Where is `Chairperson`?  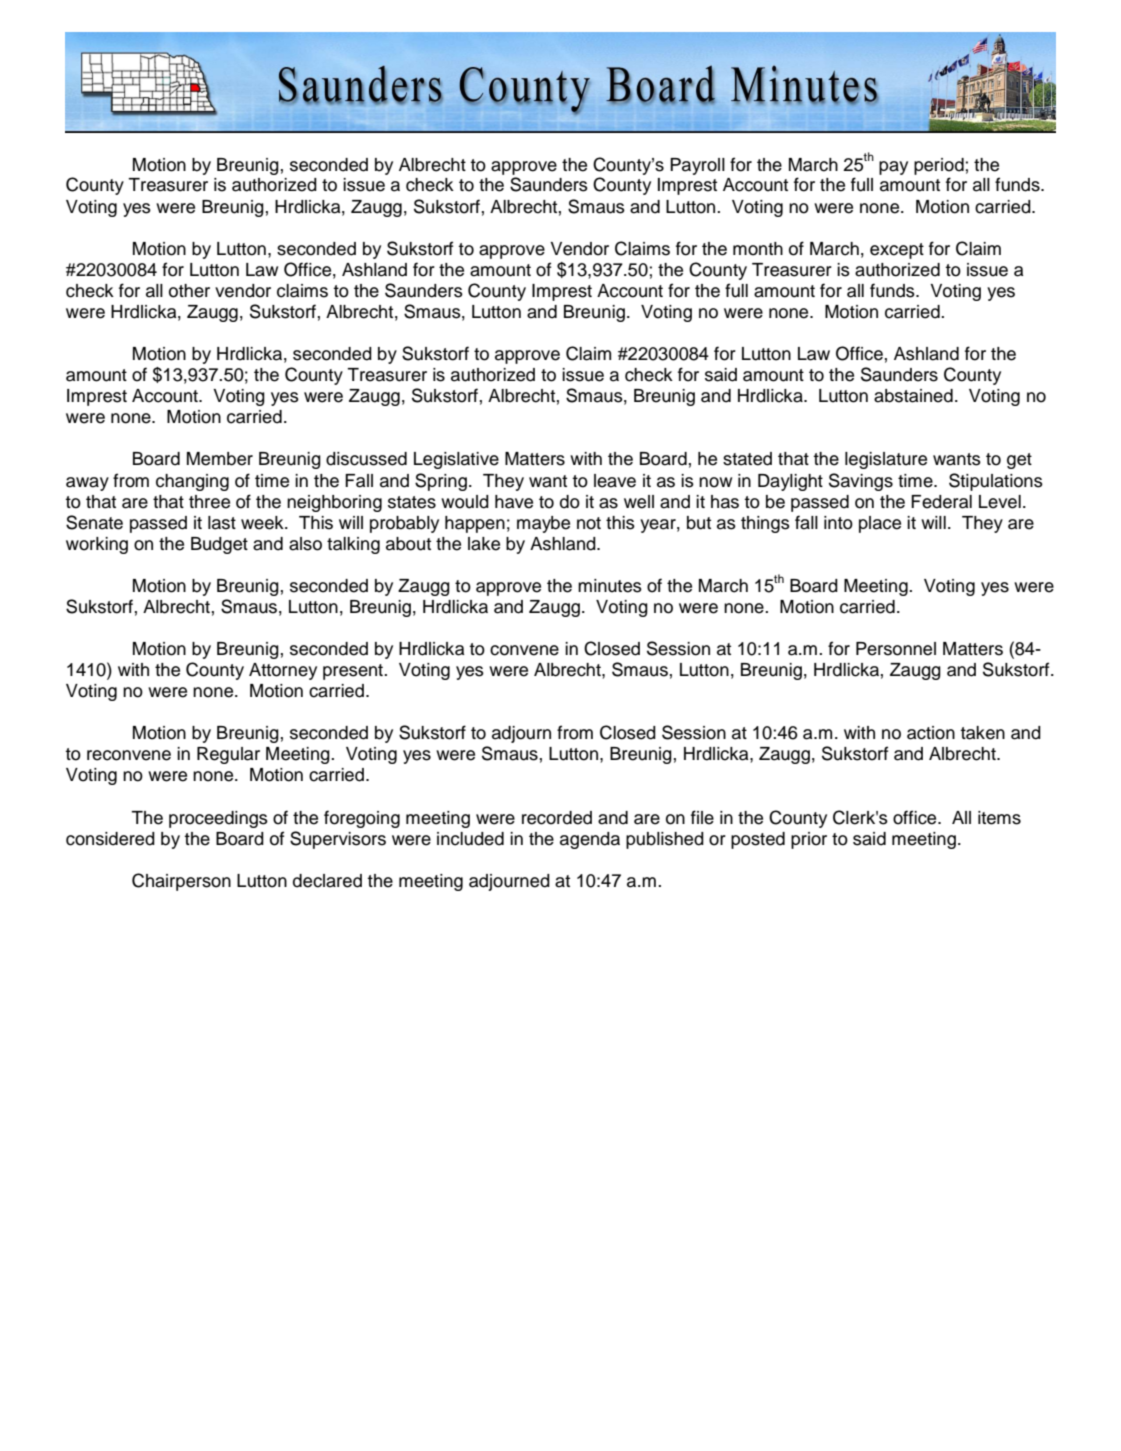
Chairperson is located at coordinates (181, 882).
